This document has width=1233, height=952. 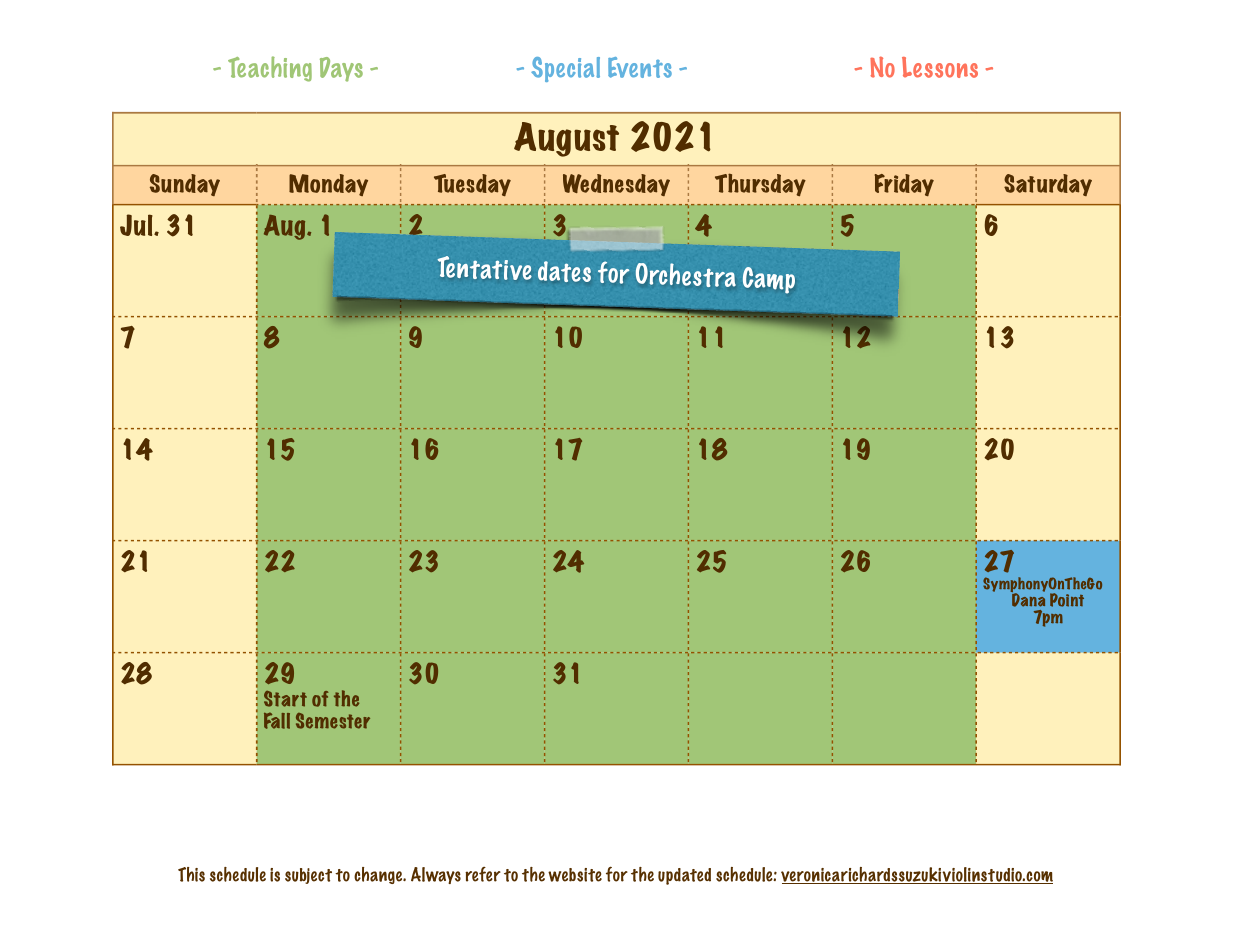 What do you see at coordinates (575, 875) in the document?
I see `website` at bounding box center [575, 875].
